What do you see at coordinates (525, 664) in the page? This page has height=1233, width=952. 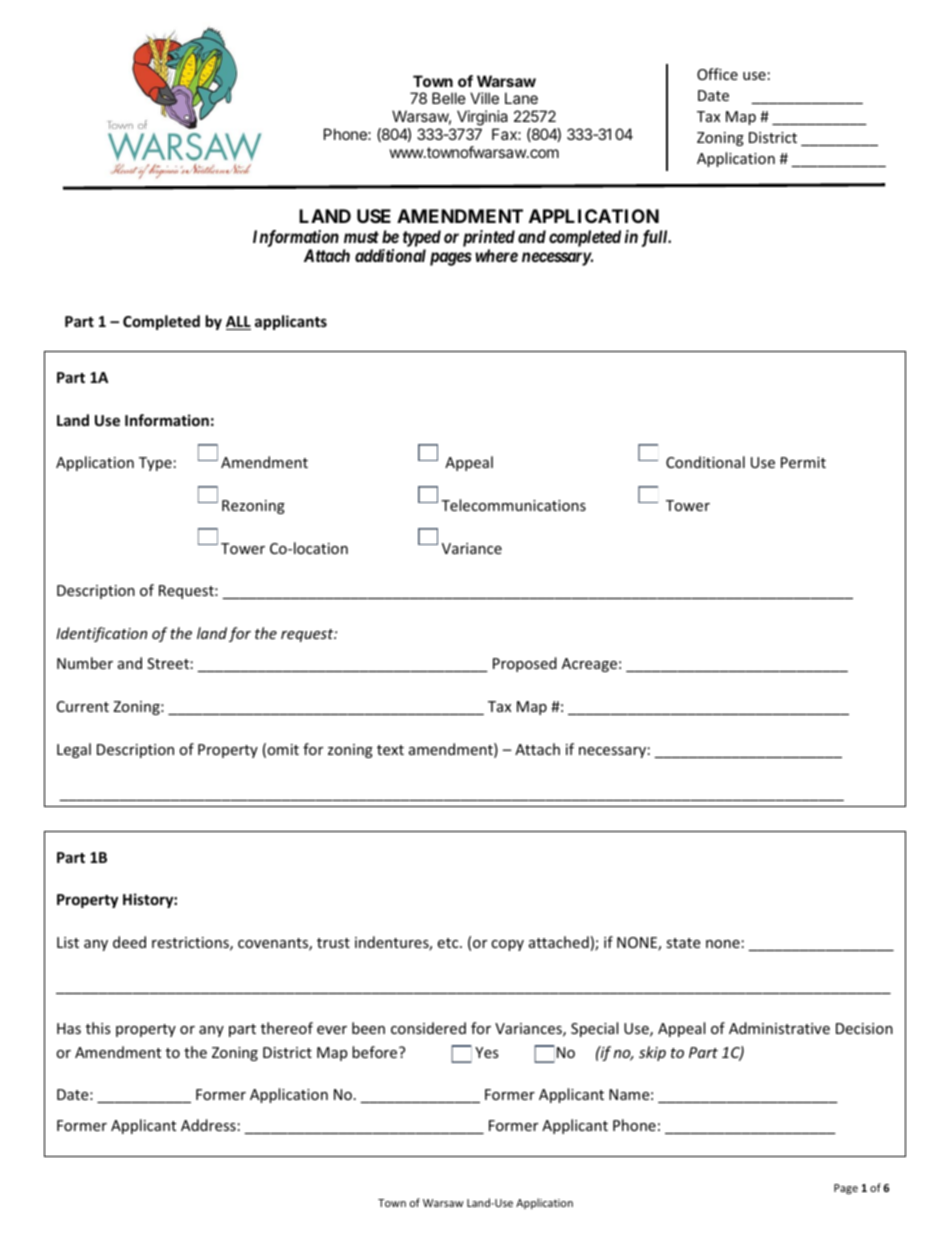 I see `Proposed` at bounding box center [525, 664].
